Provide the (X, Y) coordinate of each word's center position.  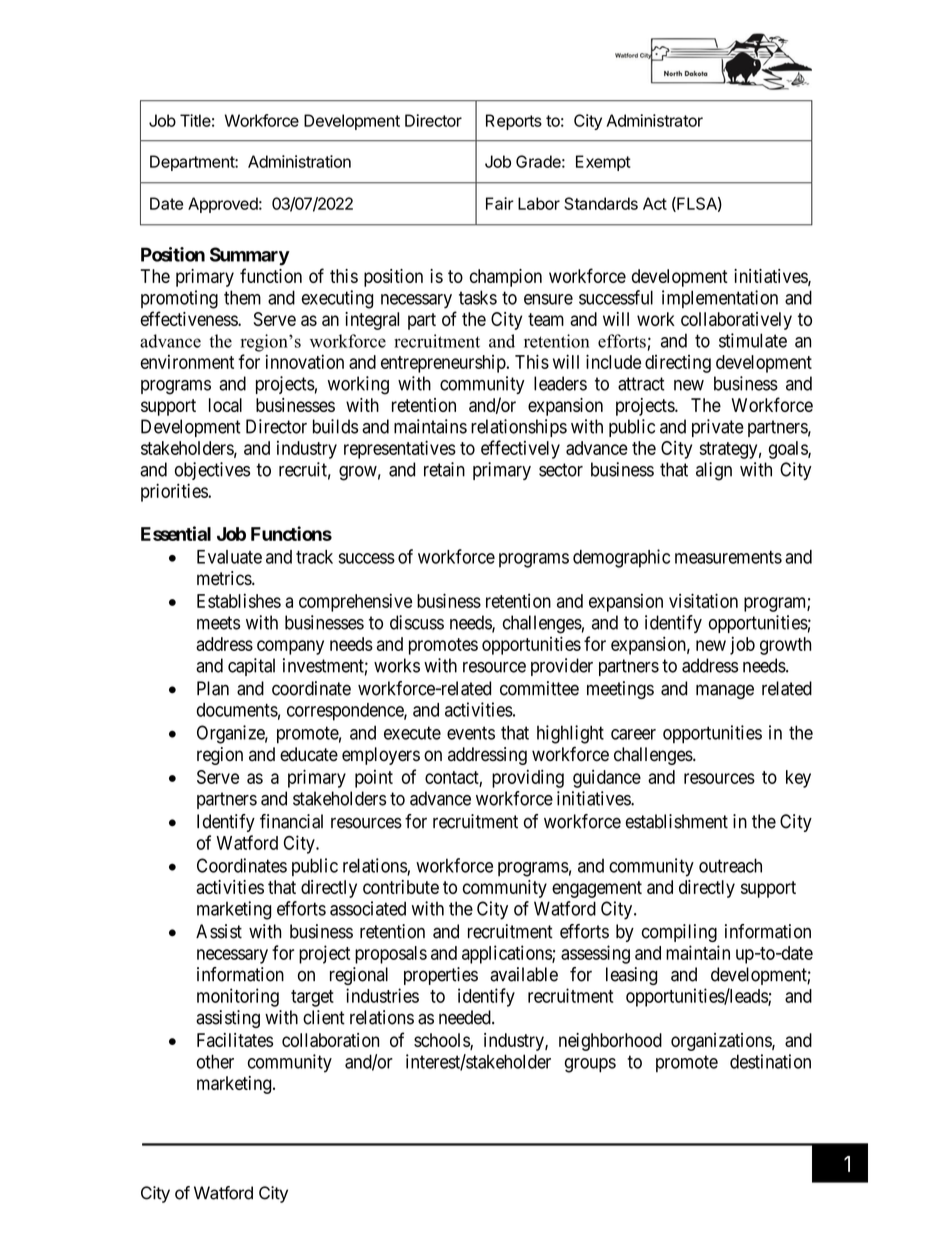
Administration (299, 161)
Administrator (654, 120)
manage (725, 691)
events (471, 733)
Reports (514, 122)
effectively (520, 449)
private (718, 428)
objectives (212, 471)
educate (309, 754)
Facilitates (235, 1040)
